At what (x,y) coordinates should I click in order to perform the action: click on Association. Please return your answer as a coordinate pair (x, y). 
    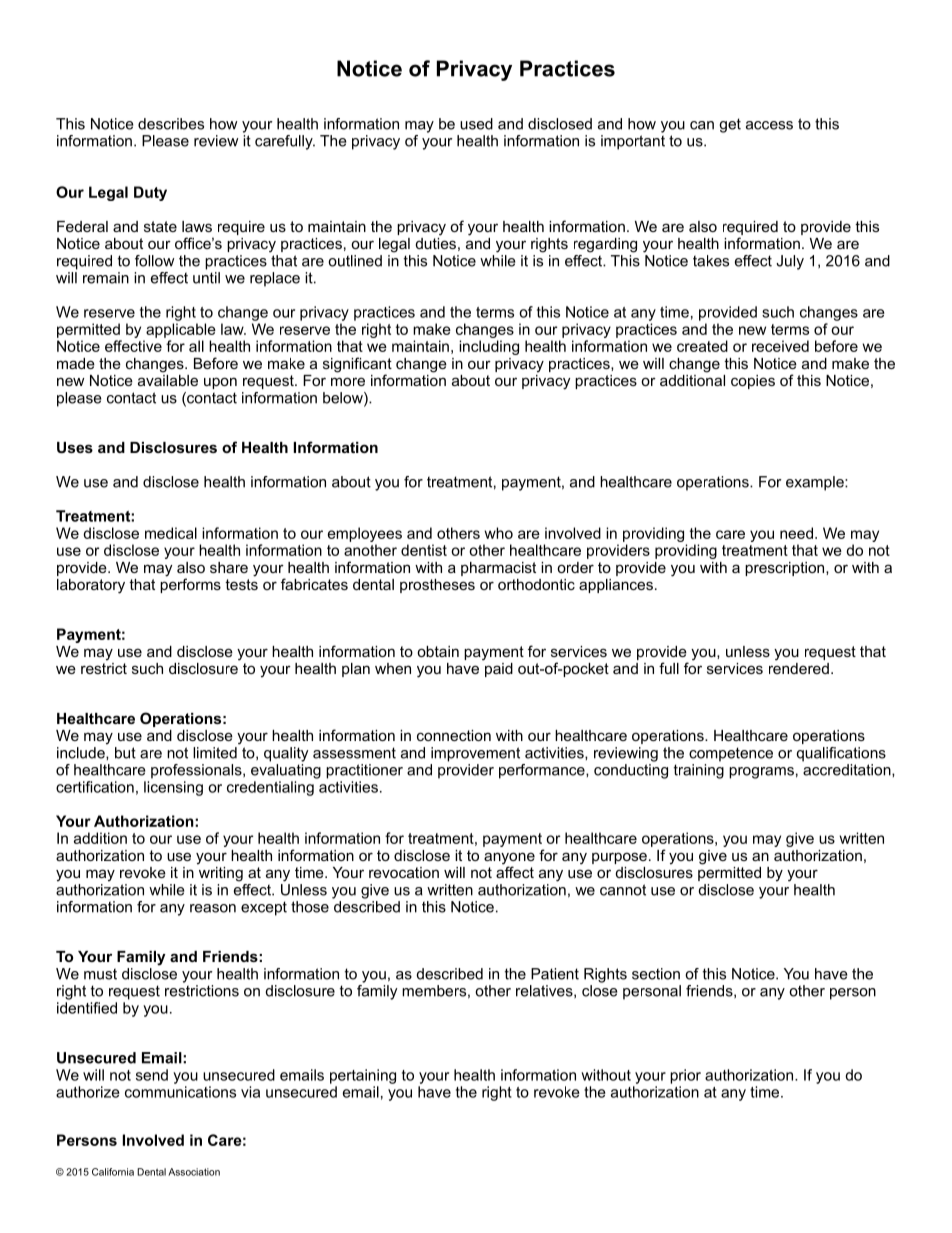
    Looking at the image, I should click on (194, 1172).
